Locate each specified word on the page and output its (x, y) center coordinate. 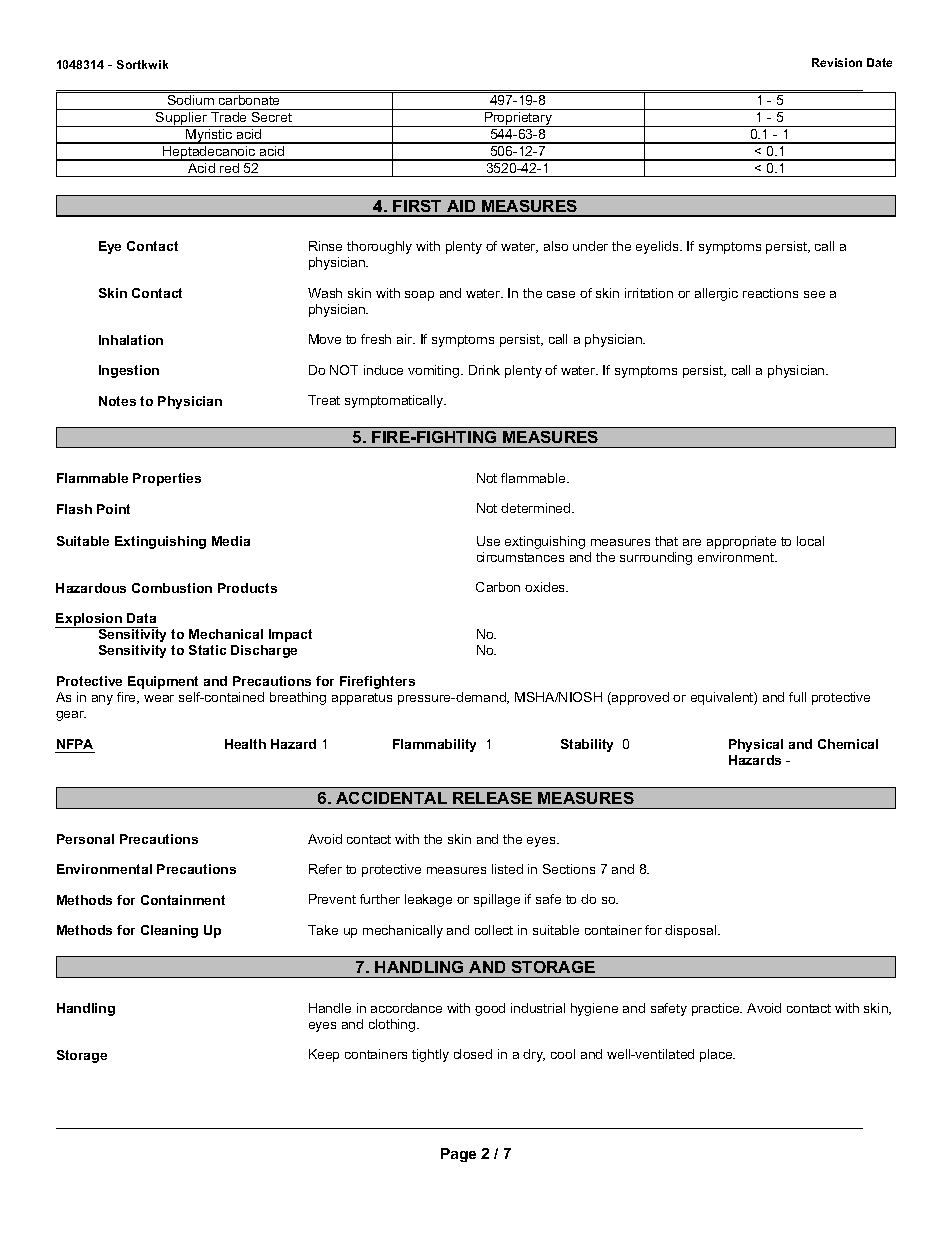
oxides (546, 587)
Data (141, 618)
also (556, 246)
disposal (692, 931)
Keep (324, 1055)
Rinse (325, 246)
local (810, 541)
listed (507, 869)
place (717, 1055)
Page (458, 1155)
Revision (837, 62)
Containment (183, 900)
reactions (770, 293)
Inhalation (131, 340)
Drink (484, 370)
